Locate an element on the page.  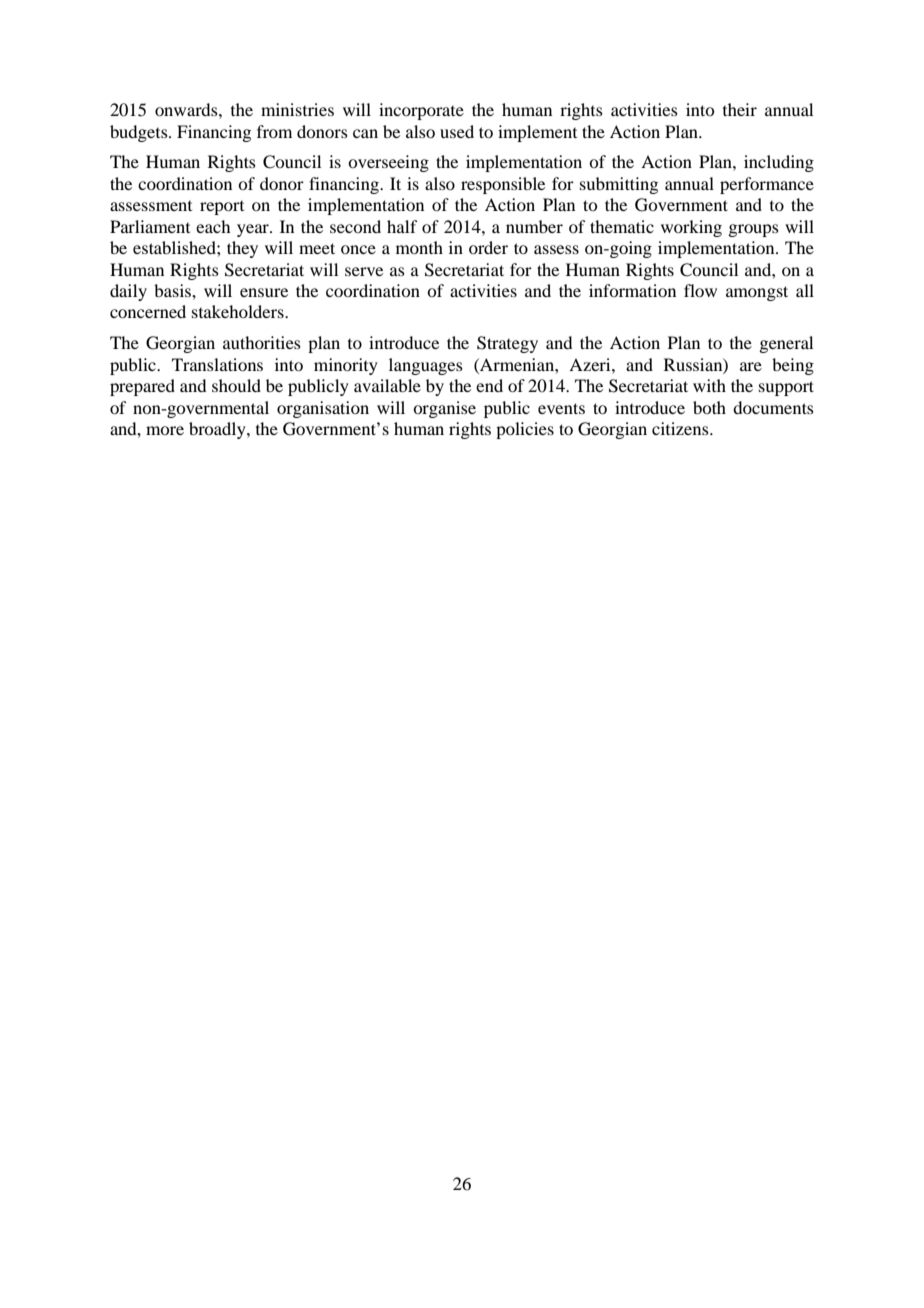
their is located at coordinates (740, 109).
